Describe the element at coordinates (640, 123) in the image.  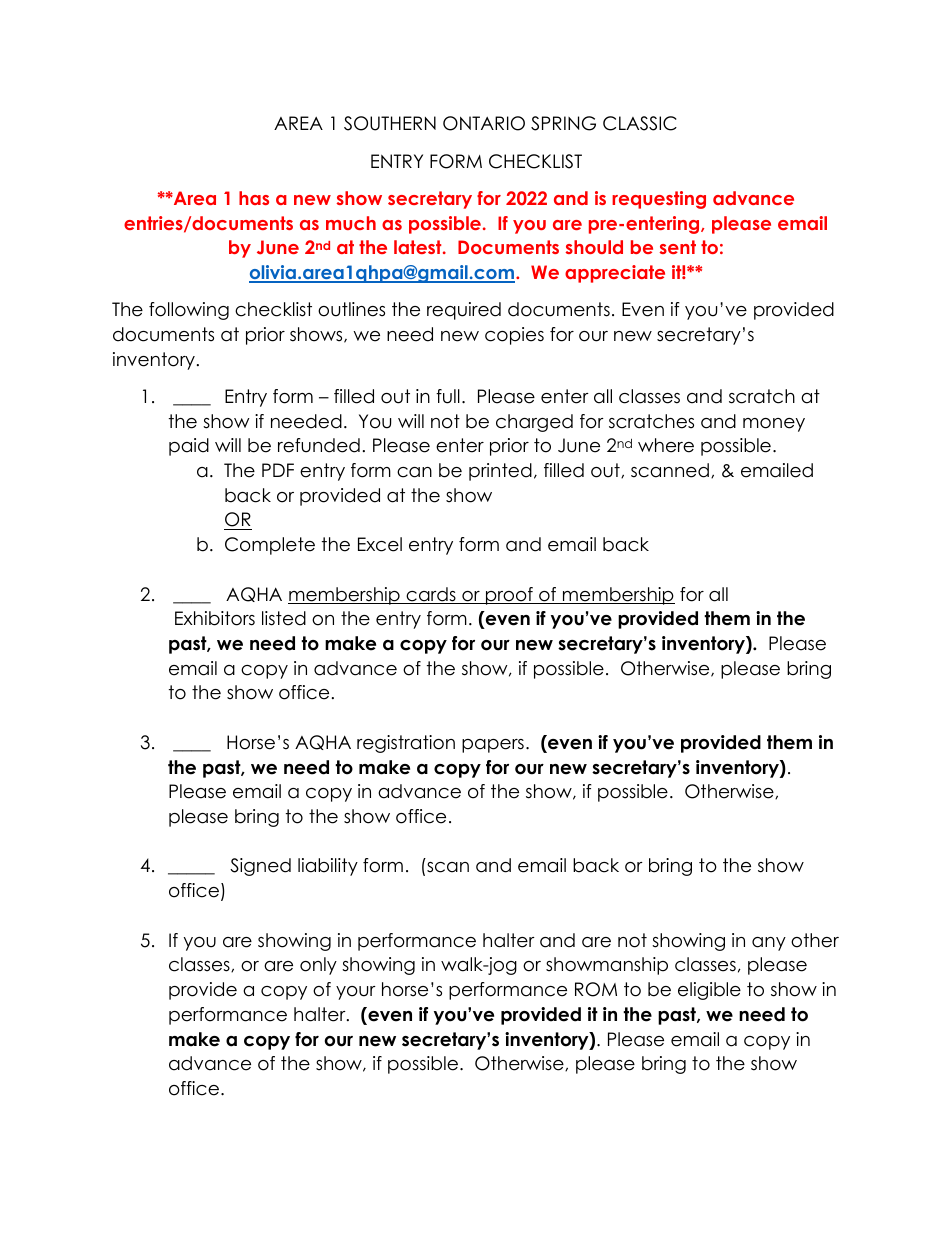
I see `CLASSIC` at that location.
